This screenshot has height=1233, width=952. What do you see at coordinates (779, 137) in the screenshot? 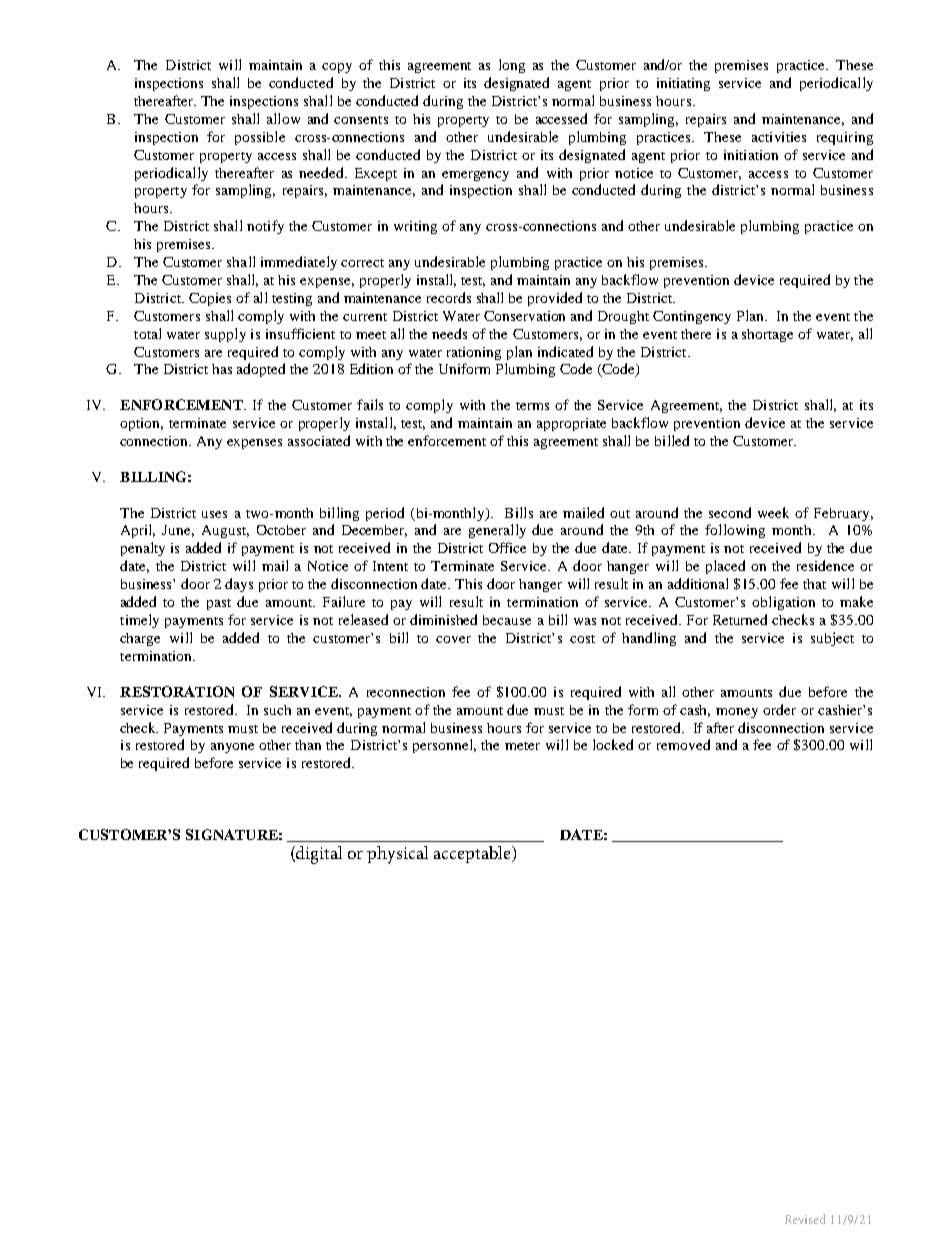
I see `activities` at bounding box center [779, 137].
